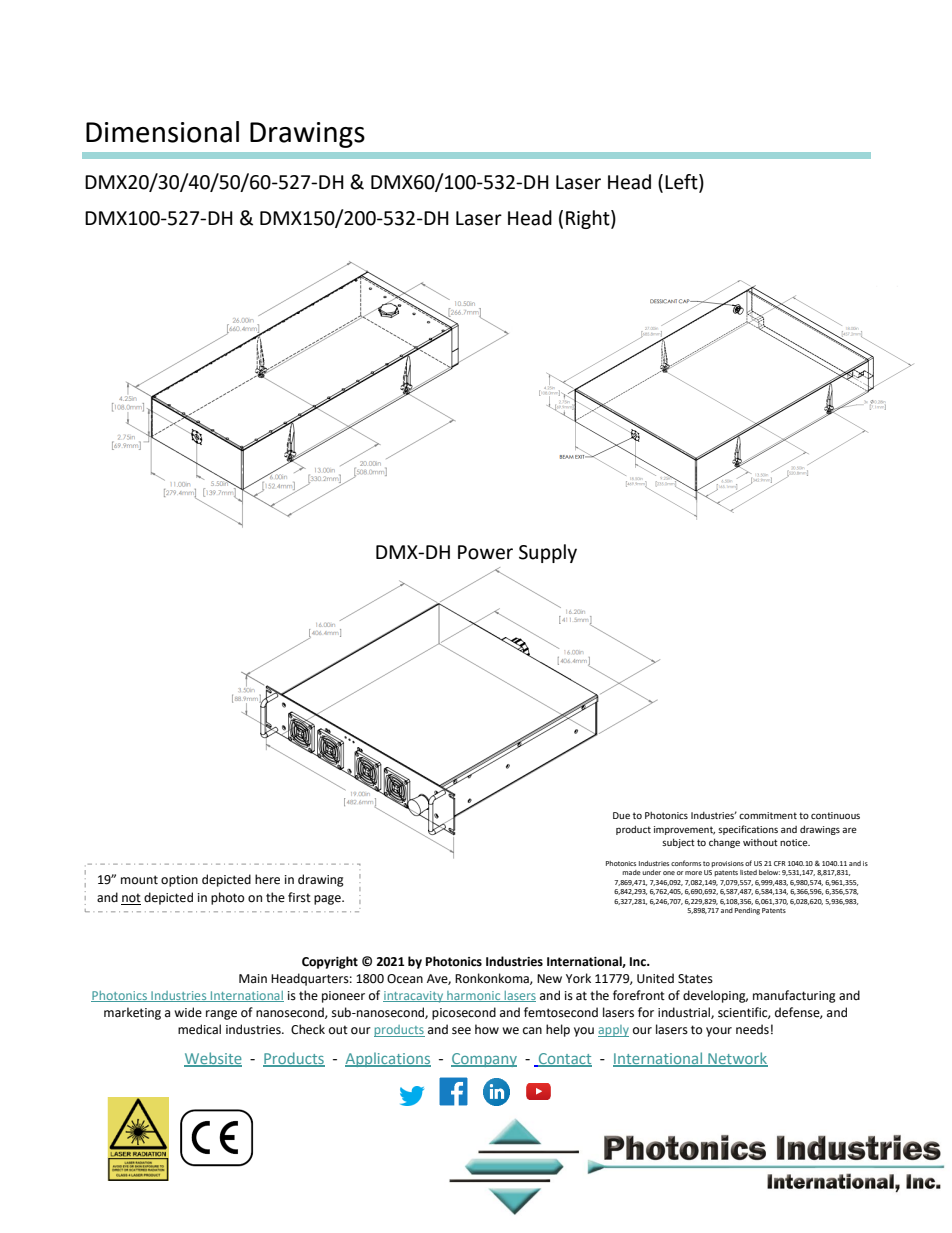  What do you see at coordinates (682, 182) in the screenshot?
I see `Left` at bounding box center [682, 182].
